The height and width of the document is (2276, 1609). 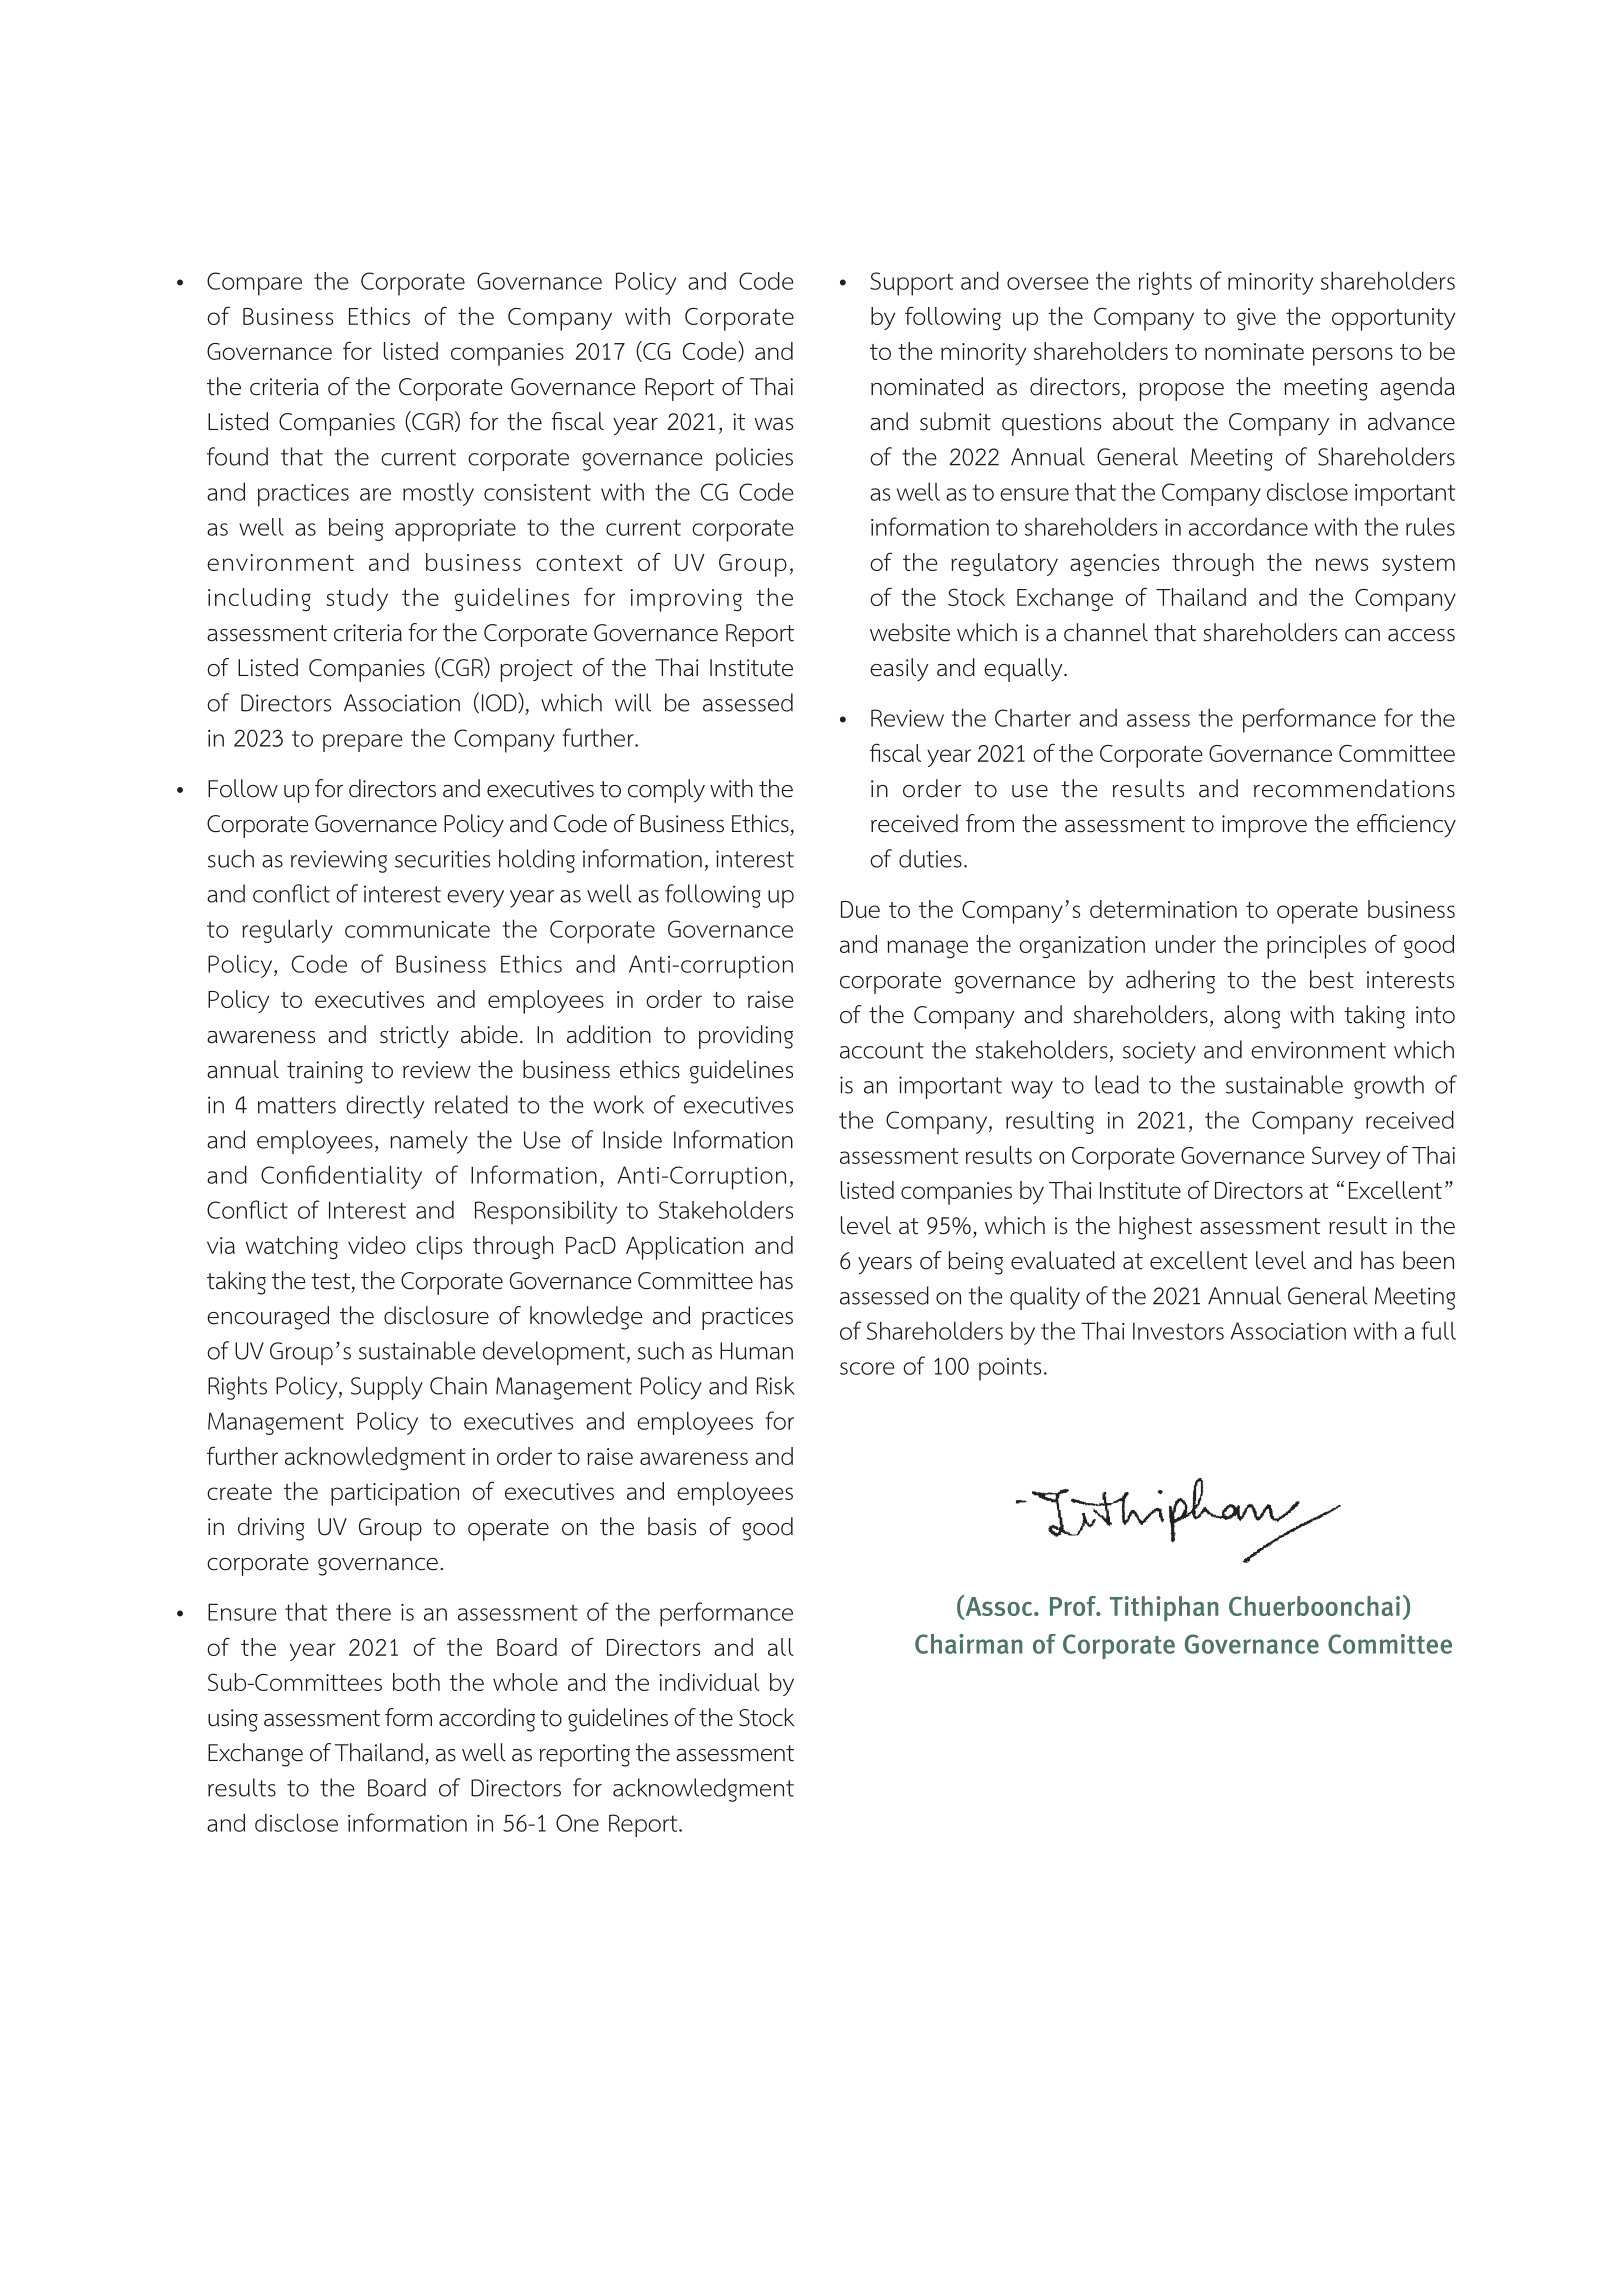 I want to click on basis, so click(x=672, y=1526).
